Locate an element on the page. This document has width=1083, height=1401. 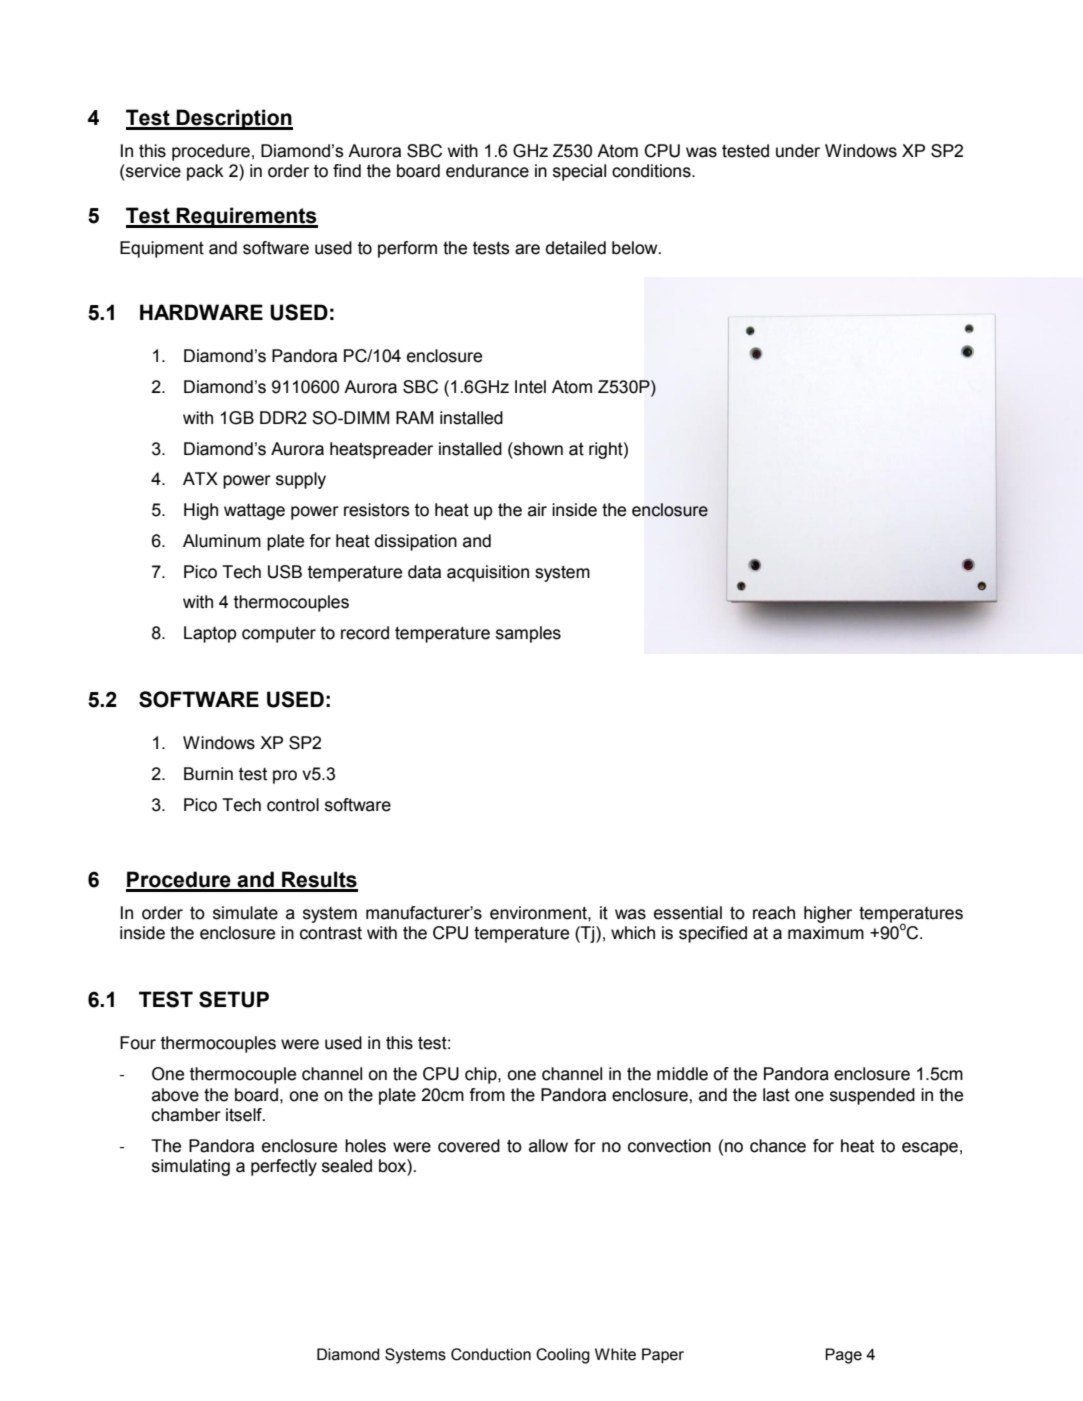
Aluminum is located at coordinates (222, 541).
